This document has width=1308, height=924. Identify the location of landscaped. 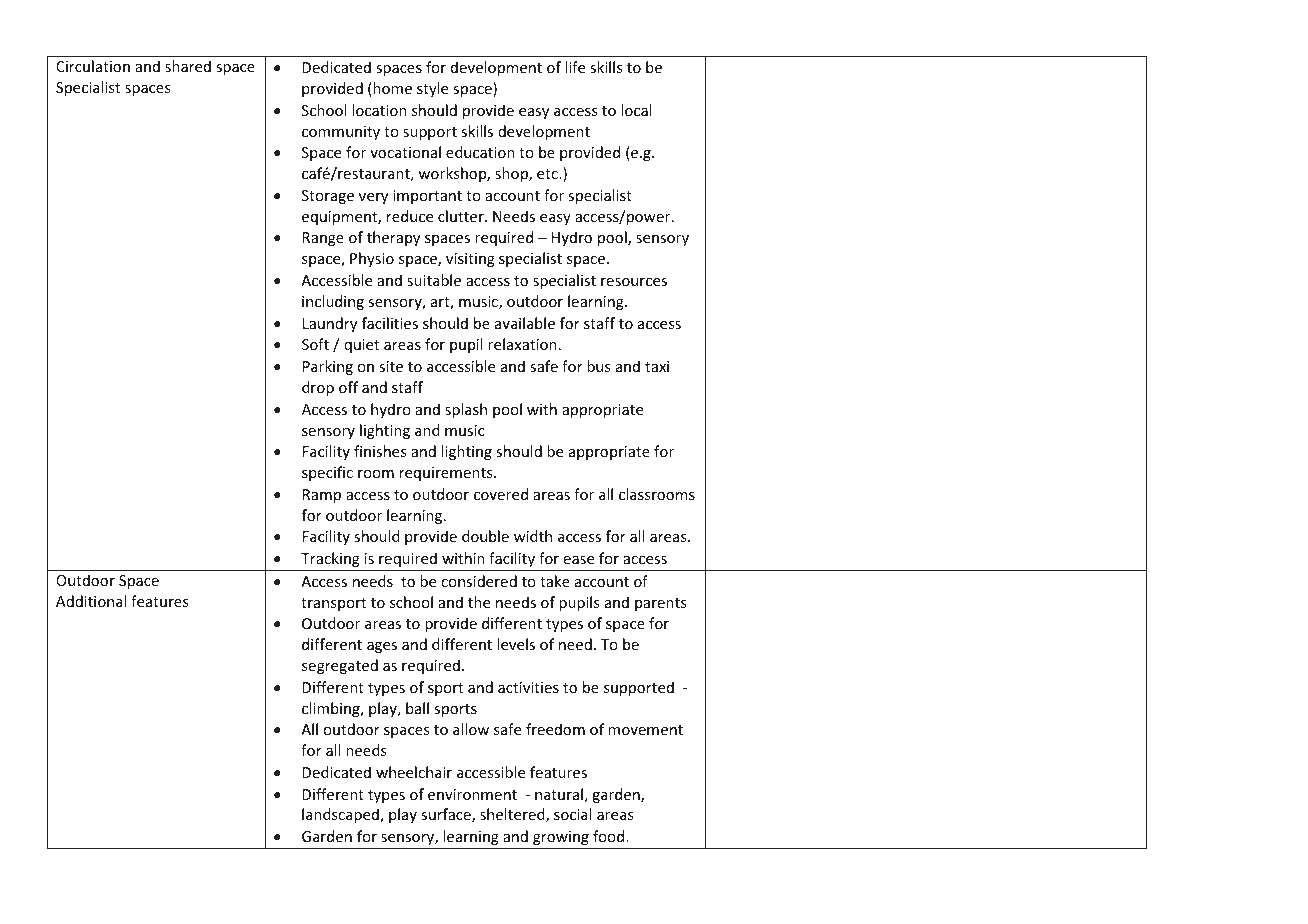
(341, 815).
